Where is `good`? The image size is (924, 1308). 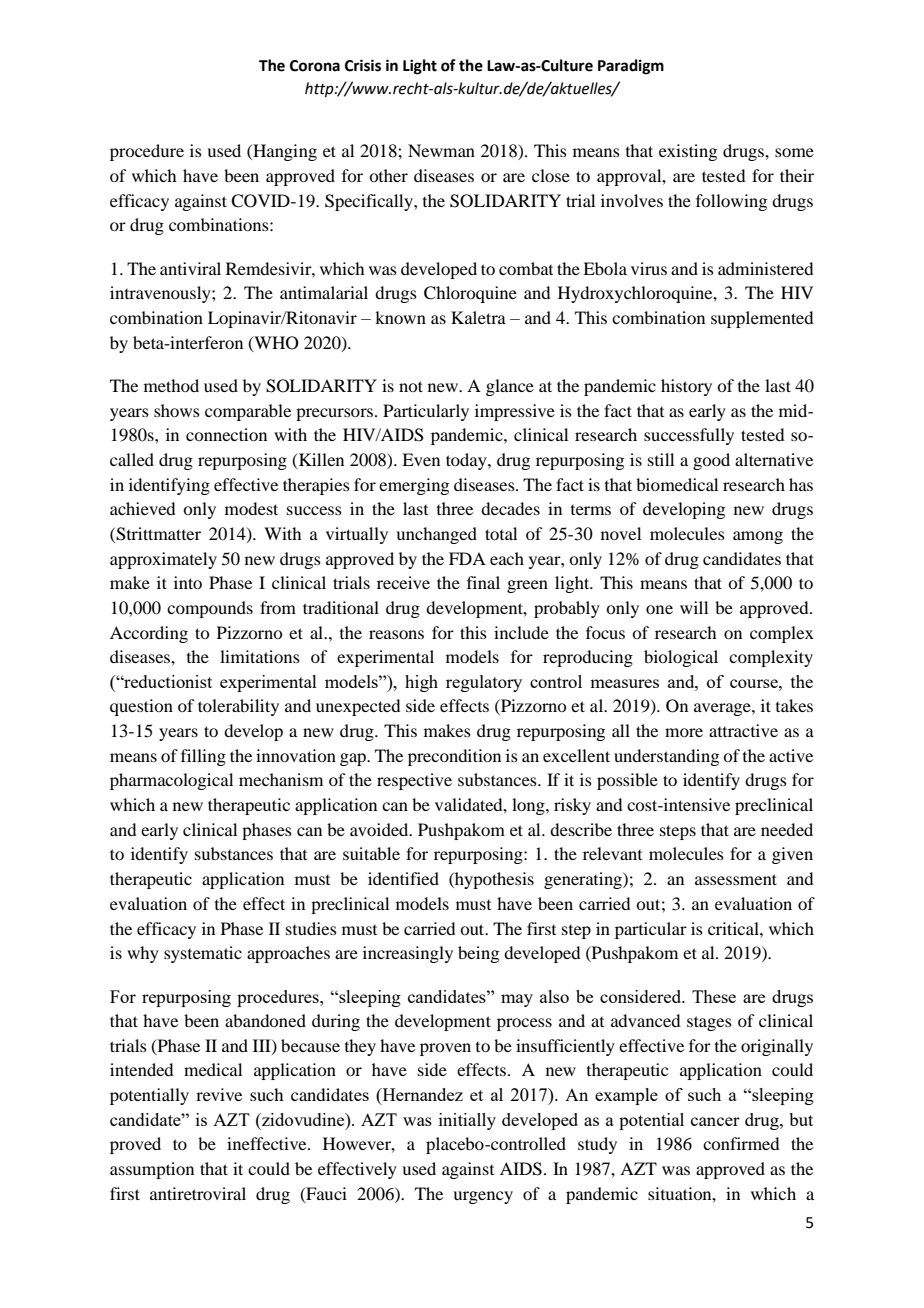
good is located at coordinates (711, 461).
